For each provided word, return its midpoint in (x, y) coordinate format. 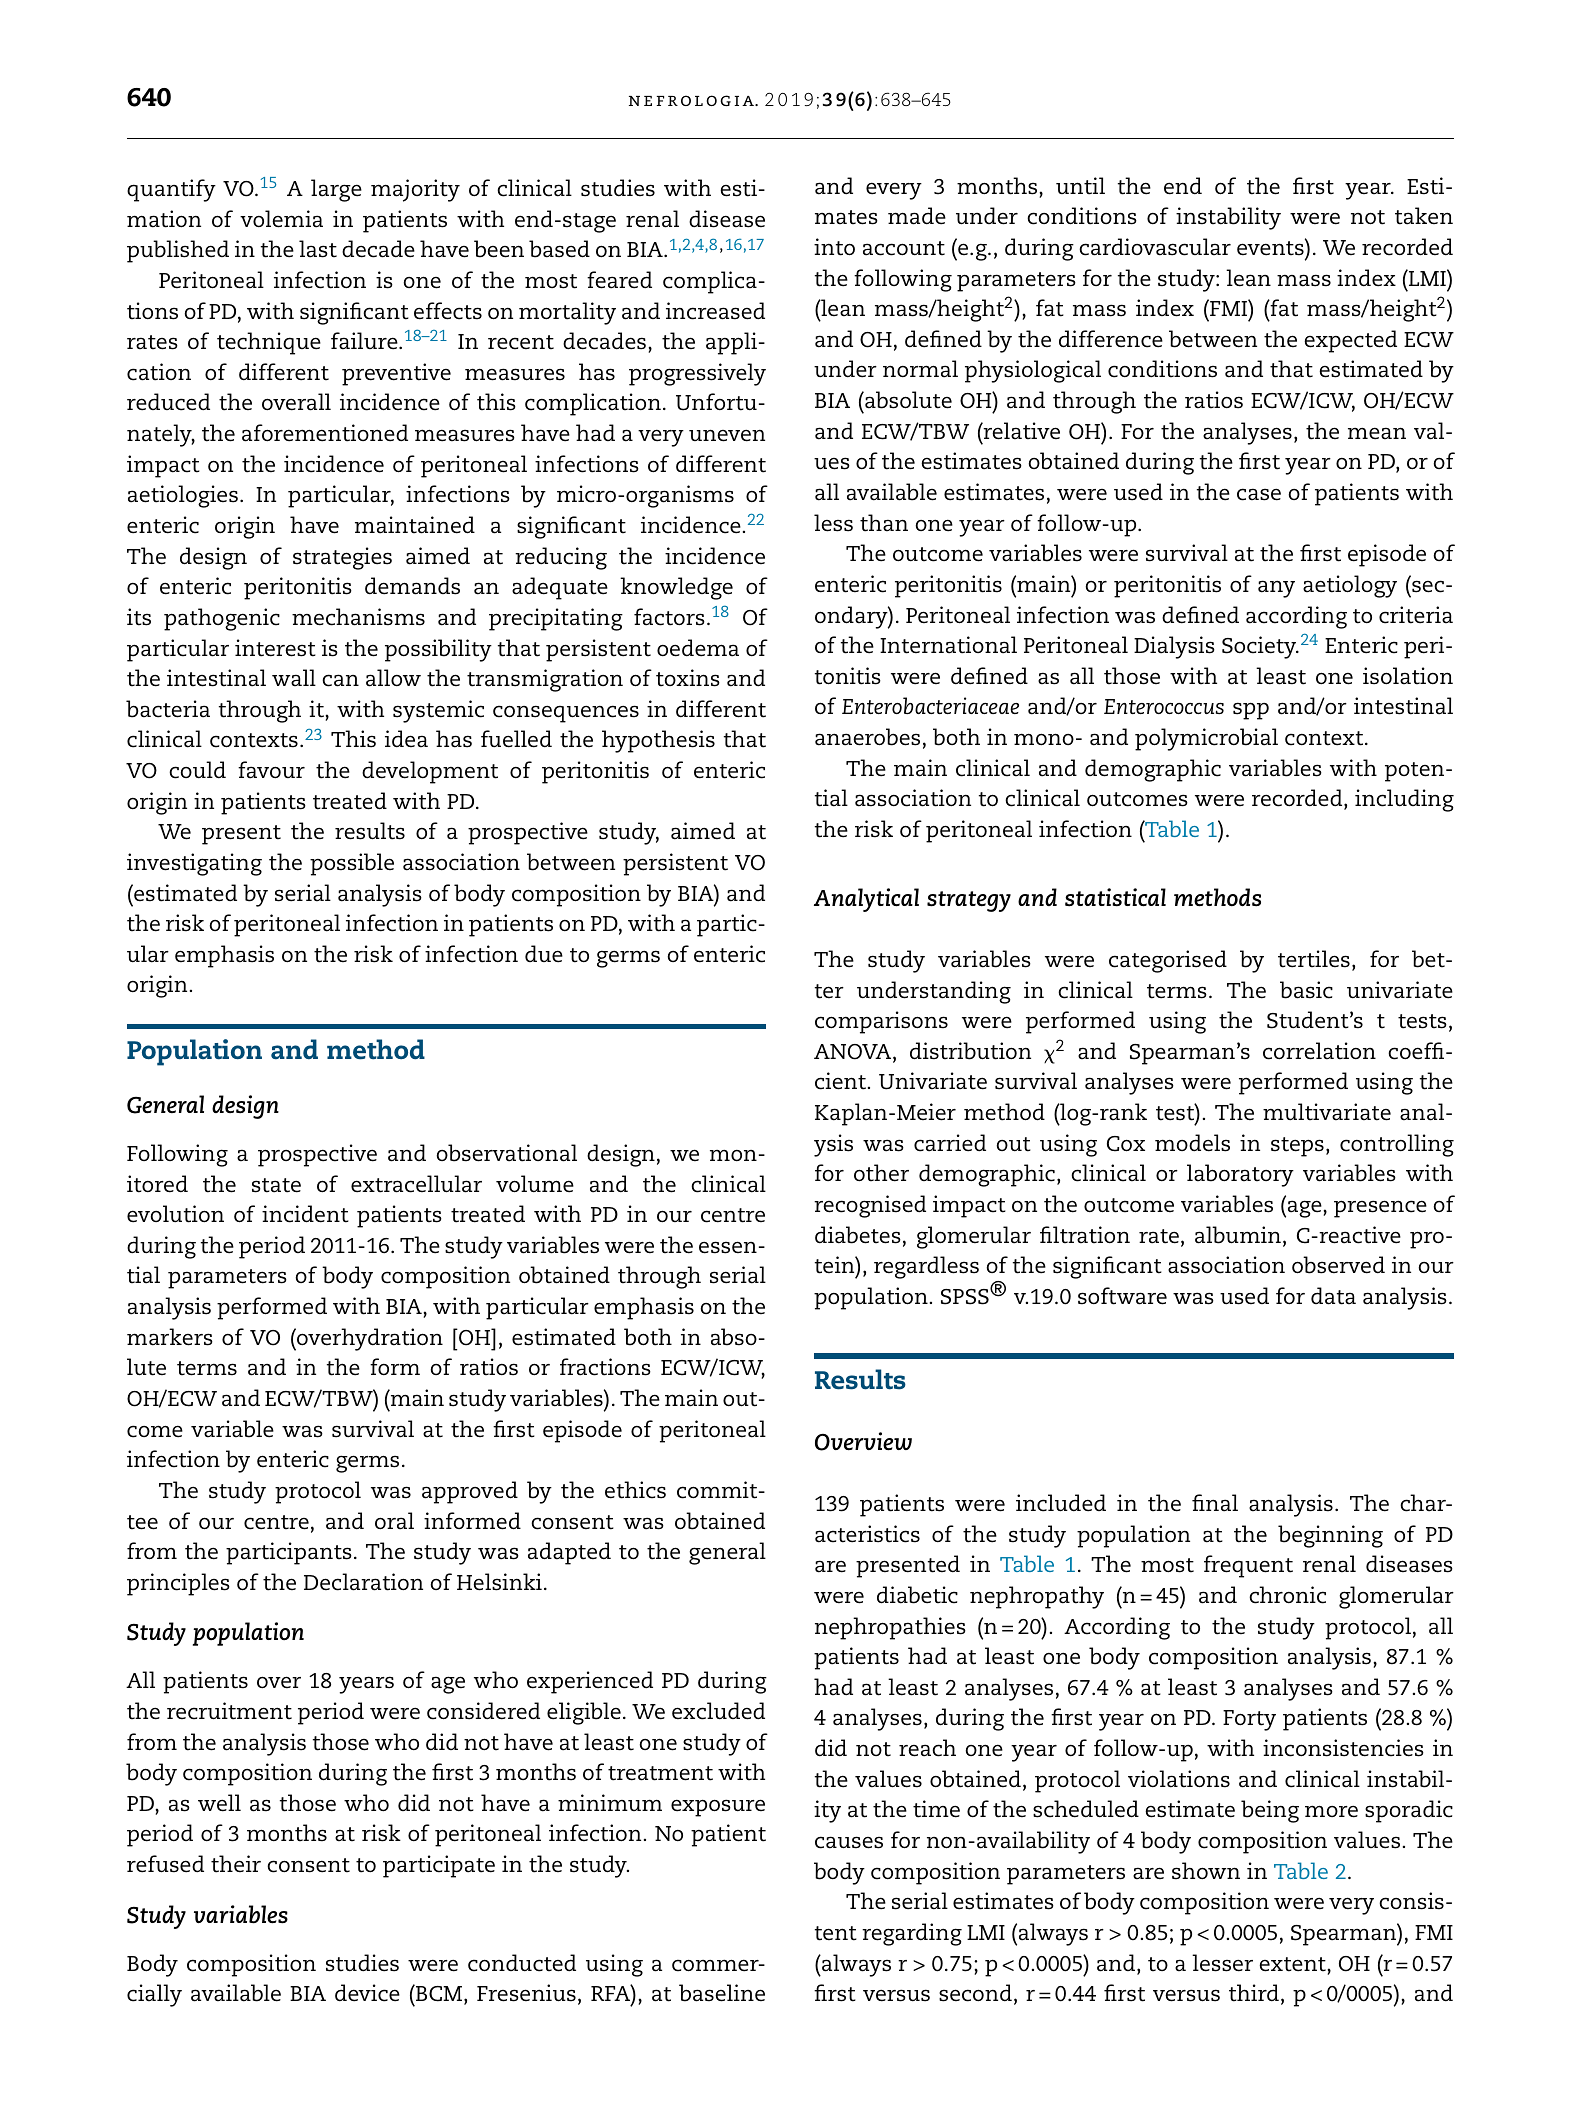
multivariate (1327, 1112)
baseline (722, 1993)
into (834, 247)
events (1271, 247)
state (276, 1185)
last (318, 249)
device (367, 1993)
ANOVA (854, 1053)
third (1254, 1993)
